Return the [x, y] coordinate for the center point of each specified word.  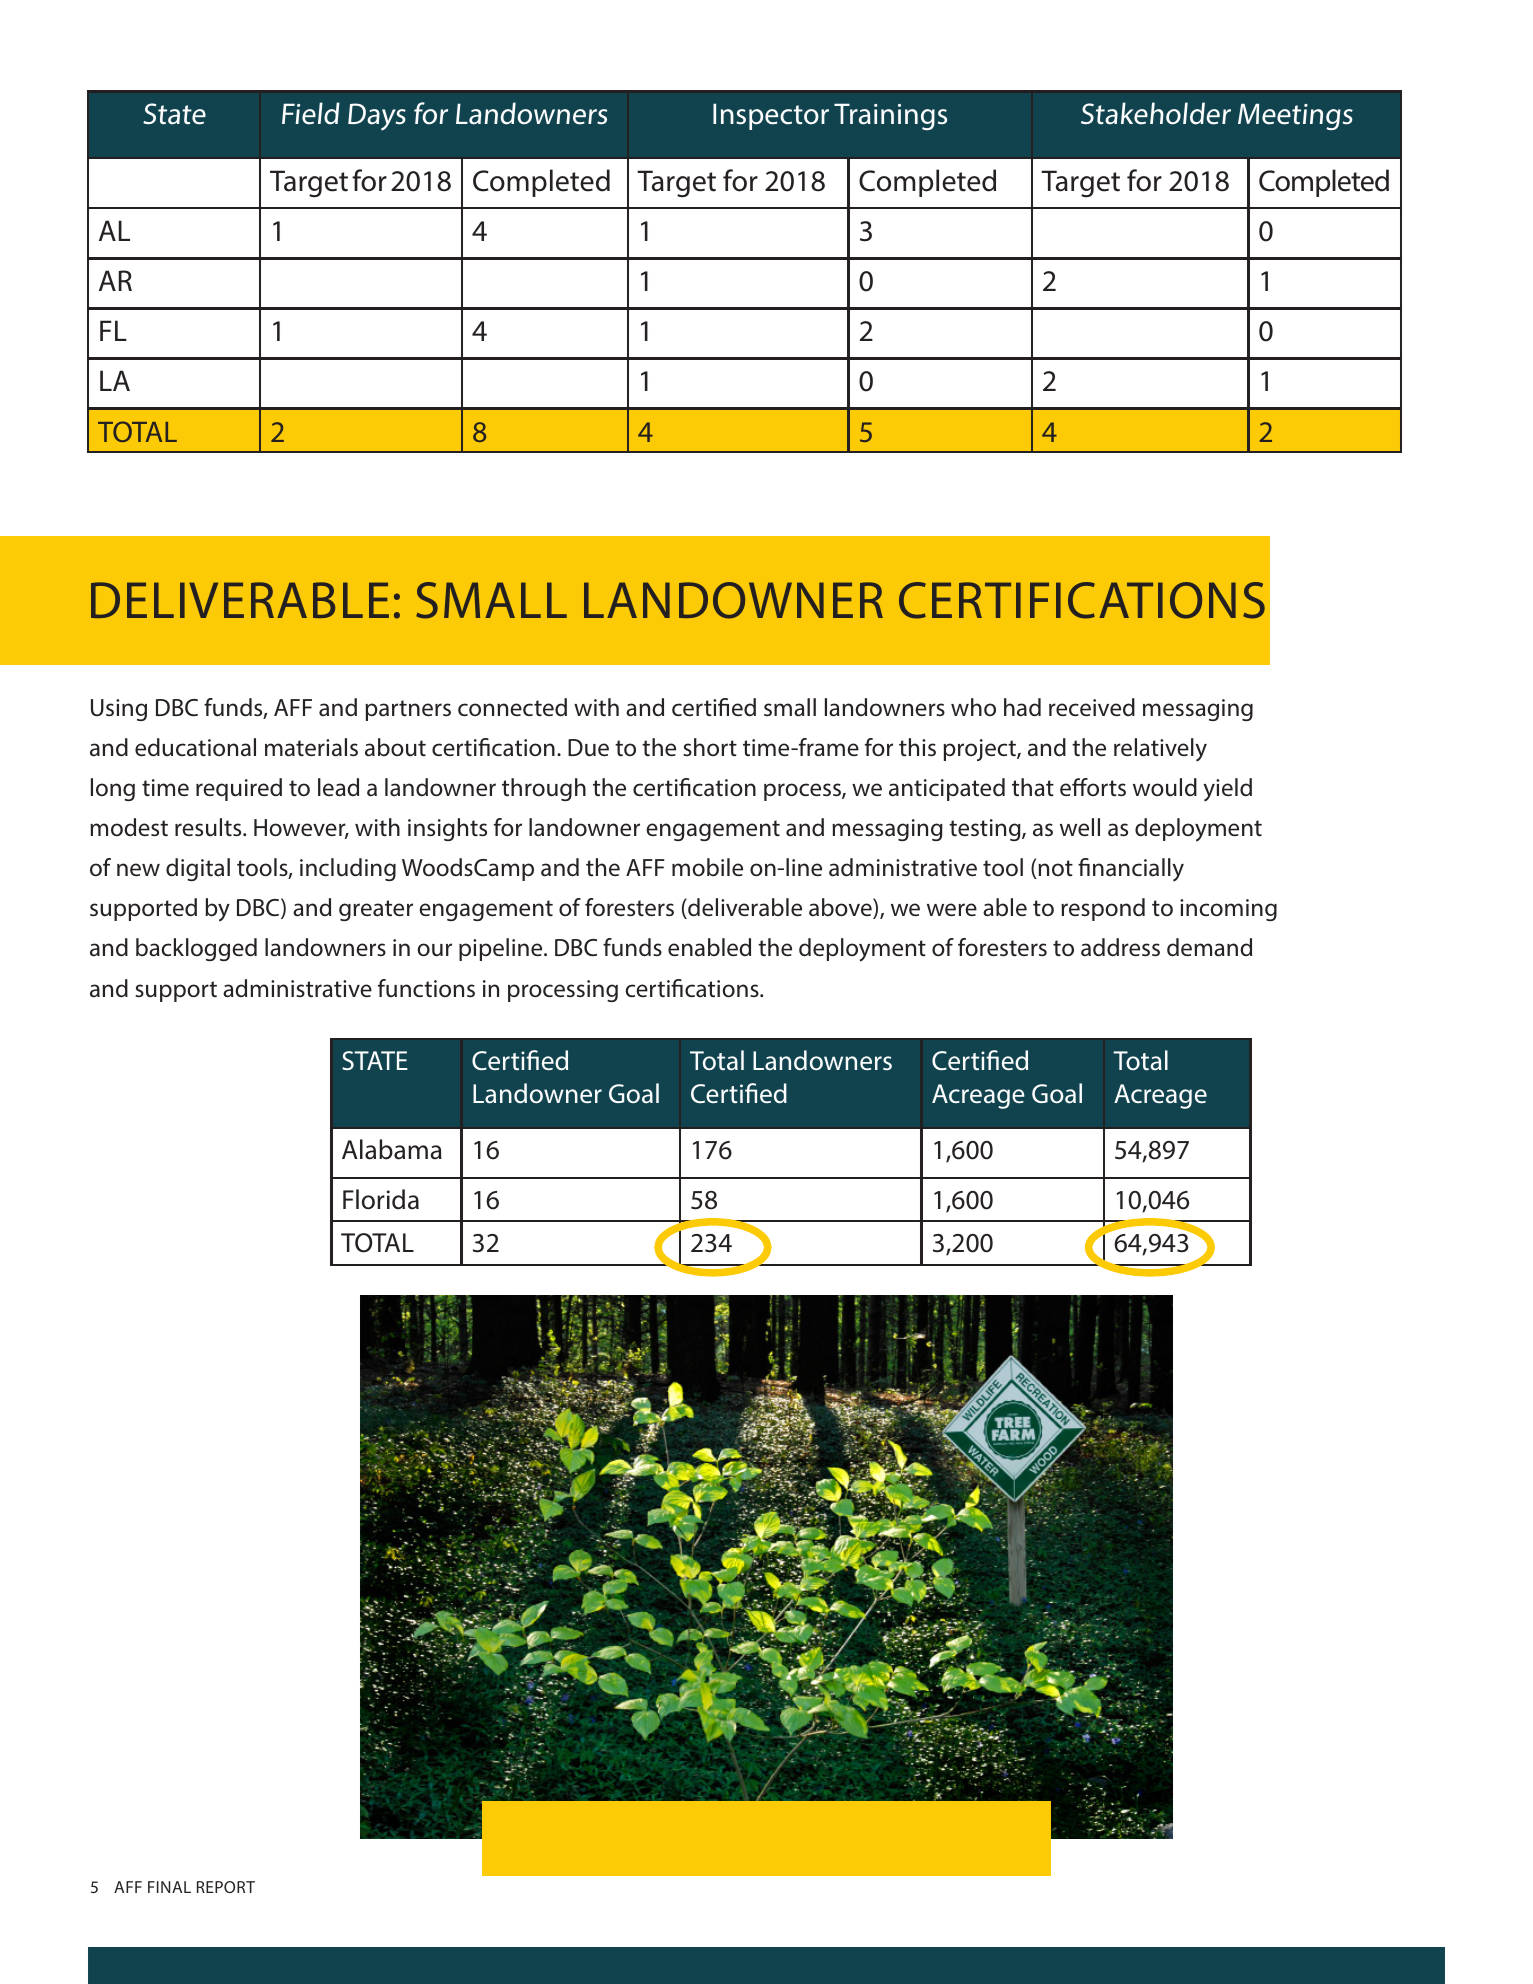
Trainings [890, 116]
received [1092, 707]
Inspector [771, 116]
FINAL [169, 1887]
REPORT [226, 1887]
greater [376, 910]
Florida [381, 1199]
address [1120, 947]
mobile [707, 867]
